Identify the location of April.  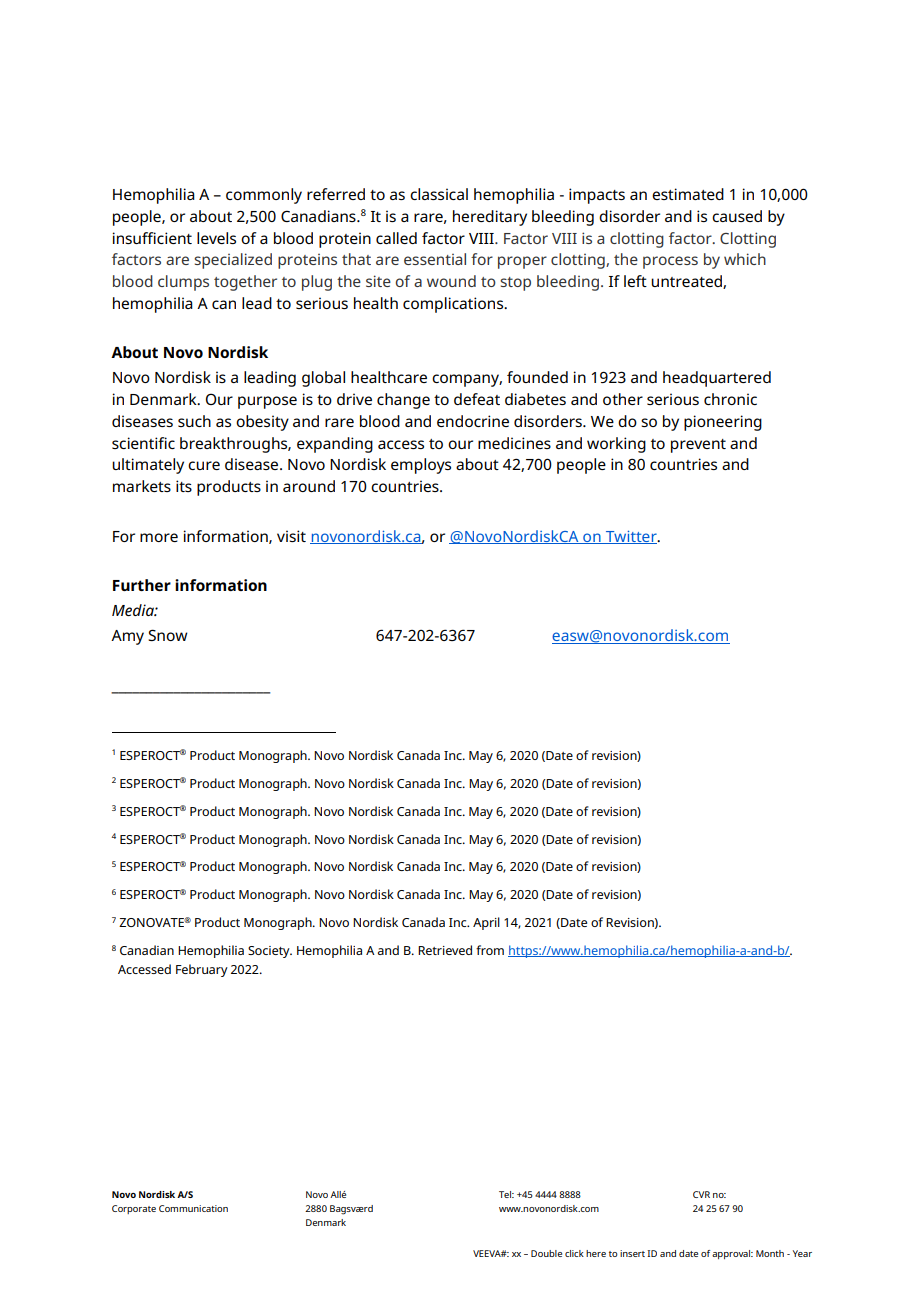
(486, 923).
